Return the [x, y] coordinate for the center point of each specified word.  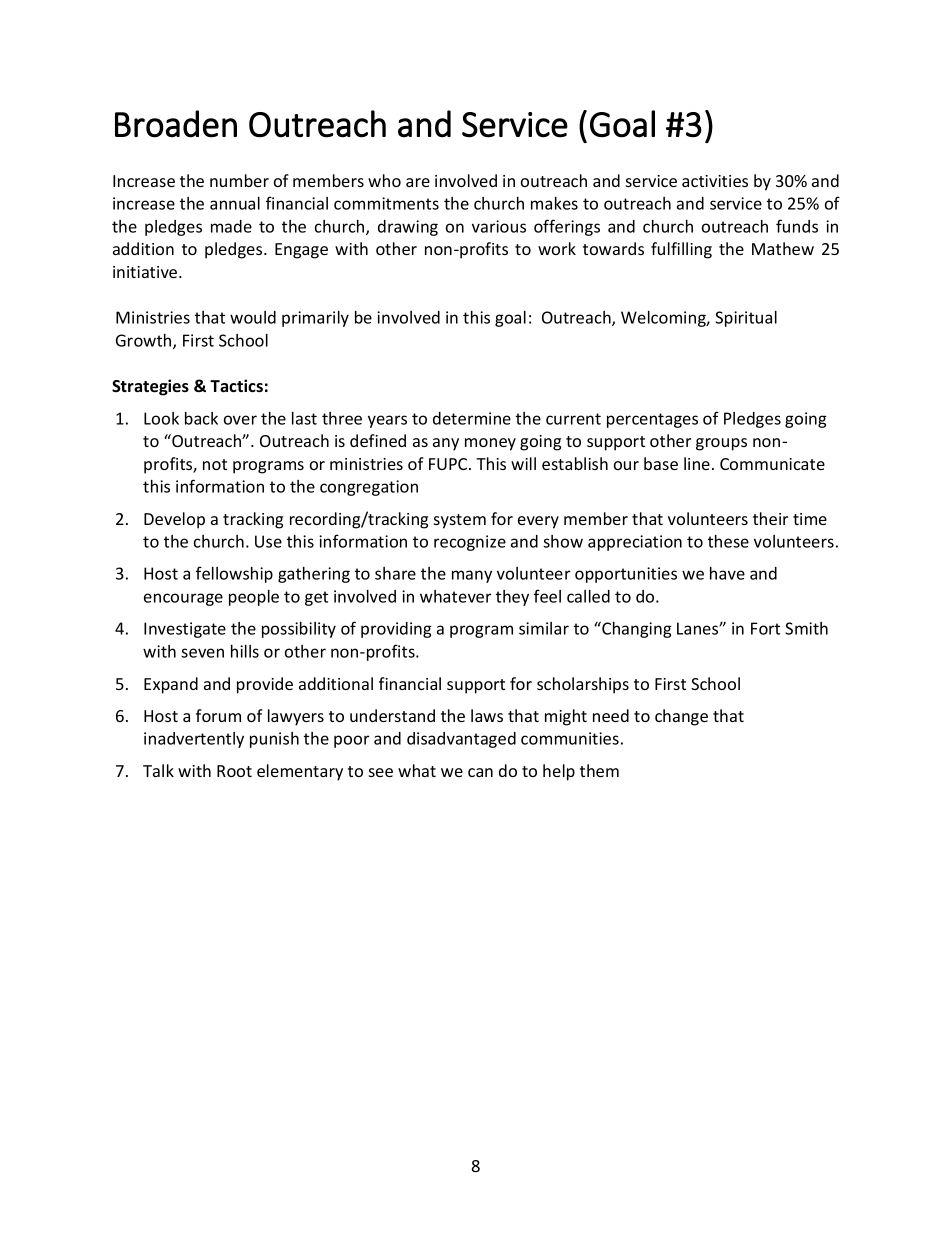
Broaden [176, 124]
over [240, 420]
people [254, 598]
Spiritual [746, 319]
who [384, 180]
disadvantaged [461, 740]
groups [721, 444]
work [557, 248]
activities [715, 181]
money [490, 444]
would [253, 317]
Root [234, 771]
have [727, 573]
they [512, 598]
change [681, 717]
